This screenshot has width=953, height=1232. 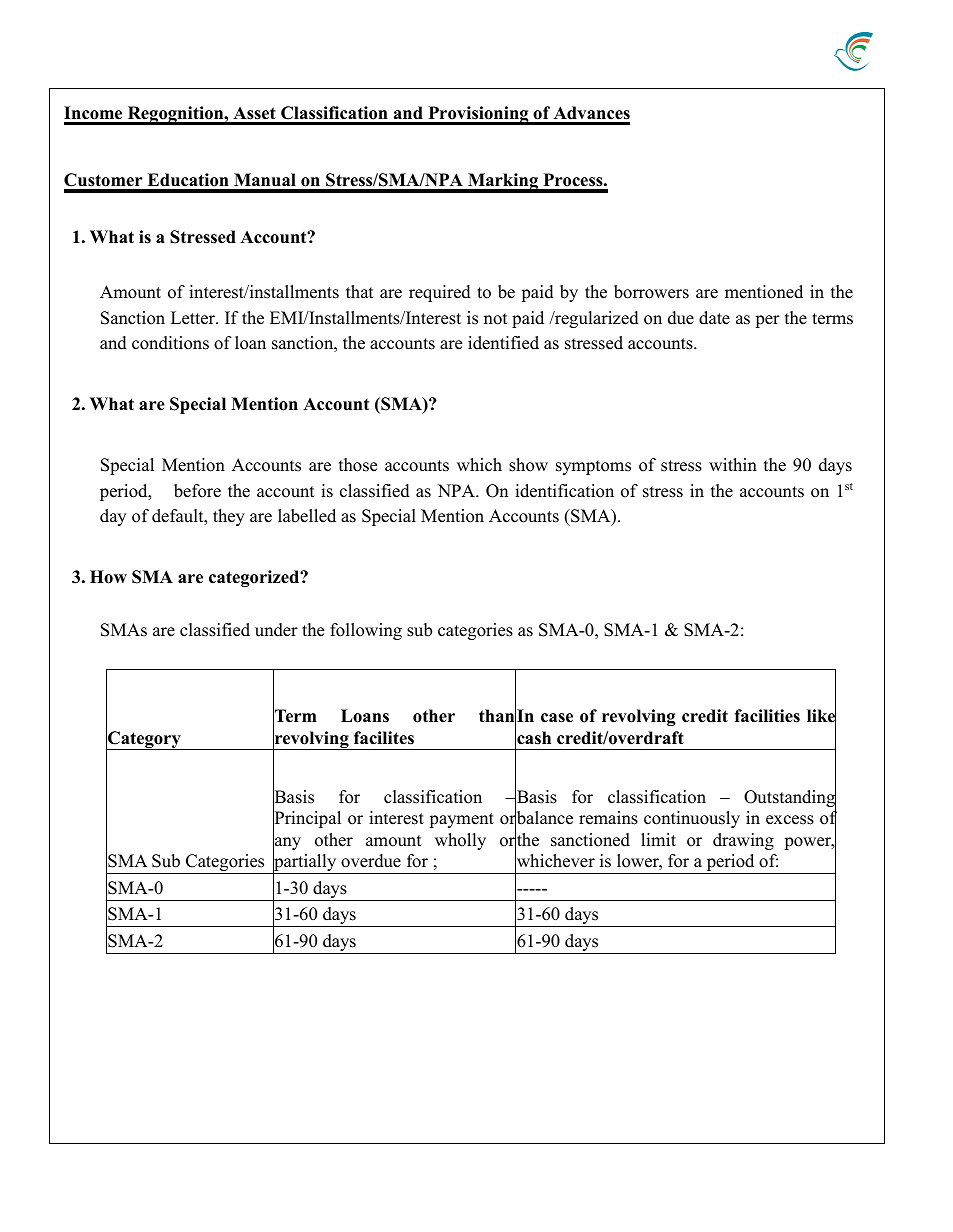 I want to click on date, so click(x=714, y=318).
